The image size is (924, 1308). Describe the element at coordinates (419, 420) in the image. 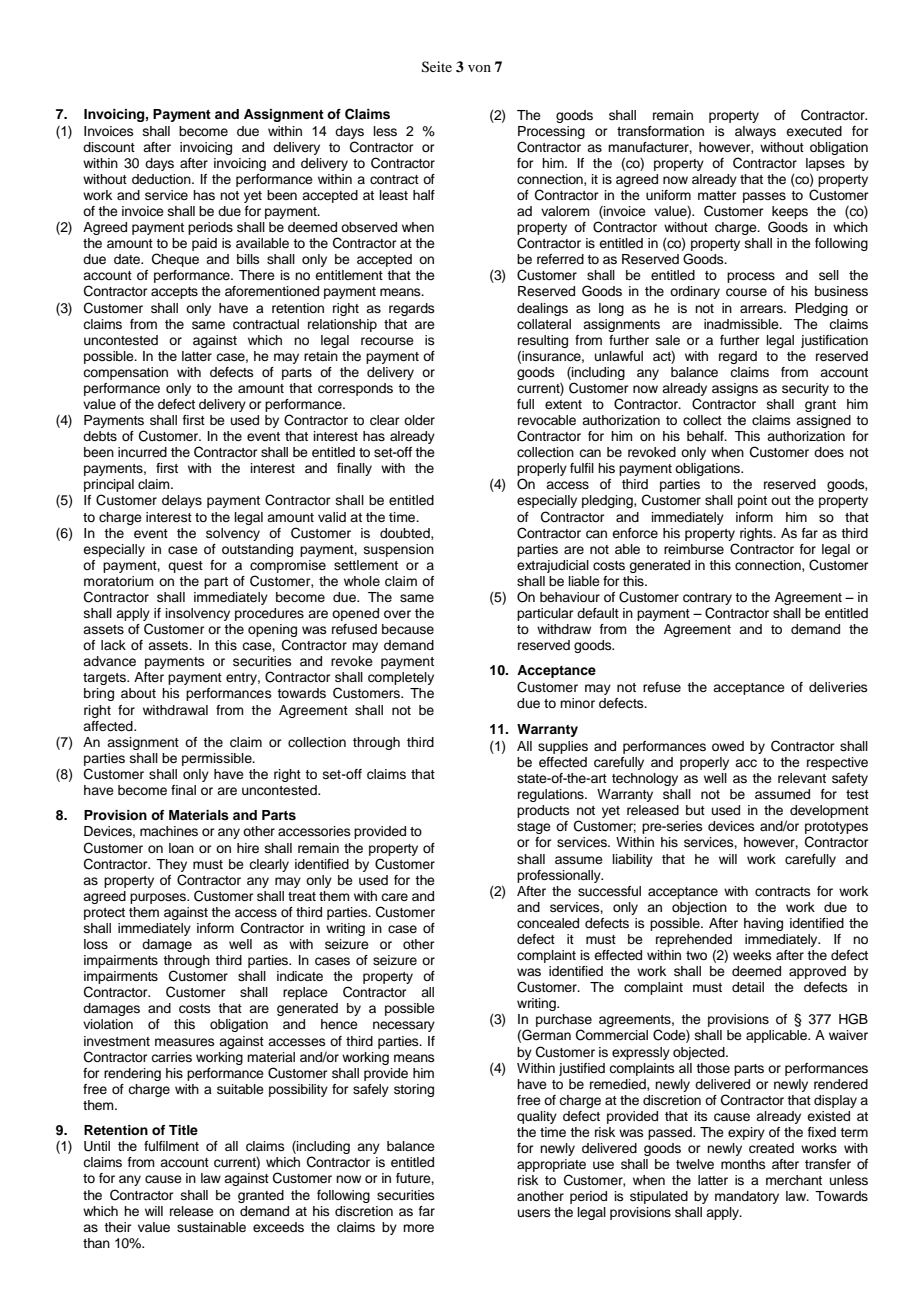

I see `older` at that location.
